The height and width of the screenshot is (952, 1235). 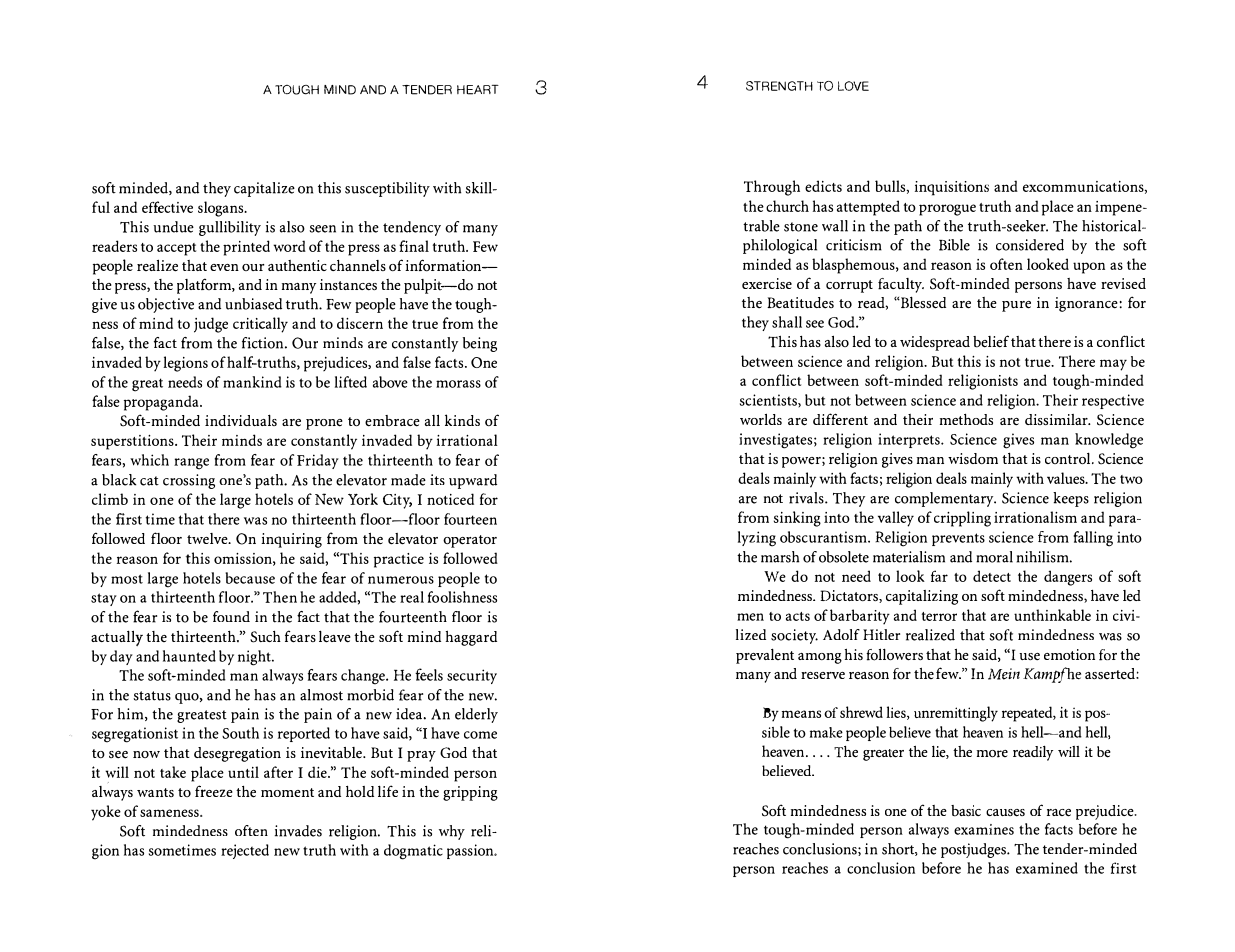 I want to click on rejected, so click(x=245, y=851).
